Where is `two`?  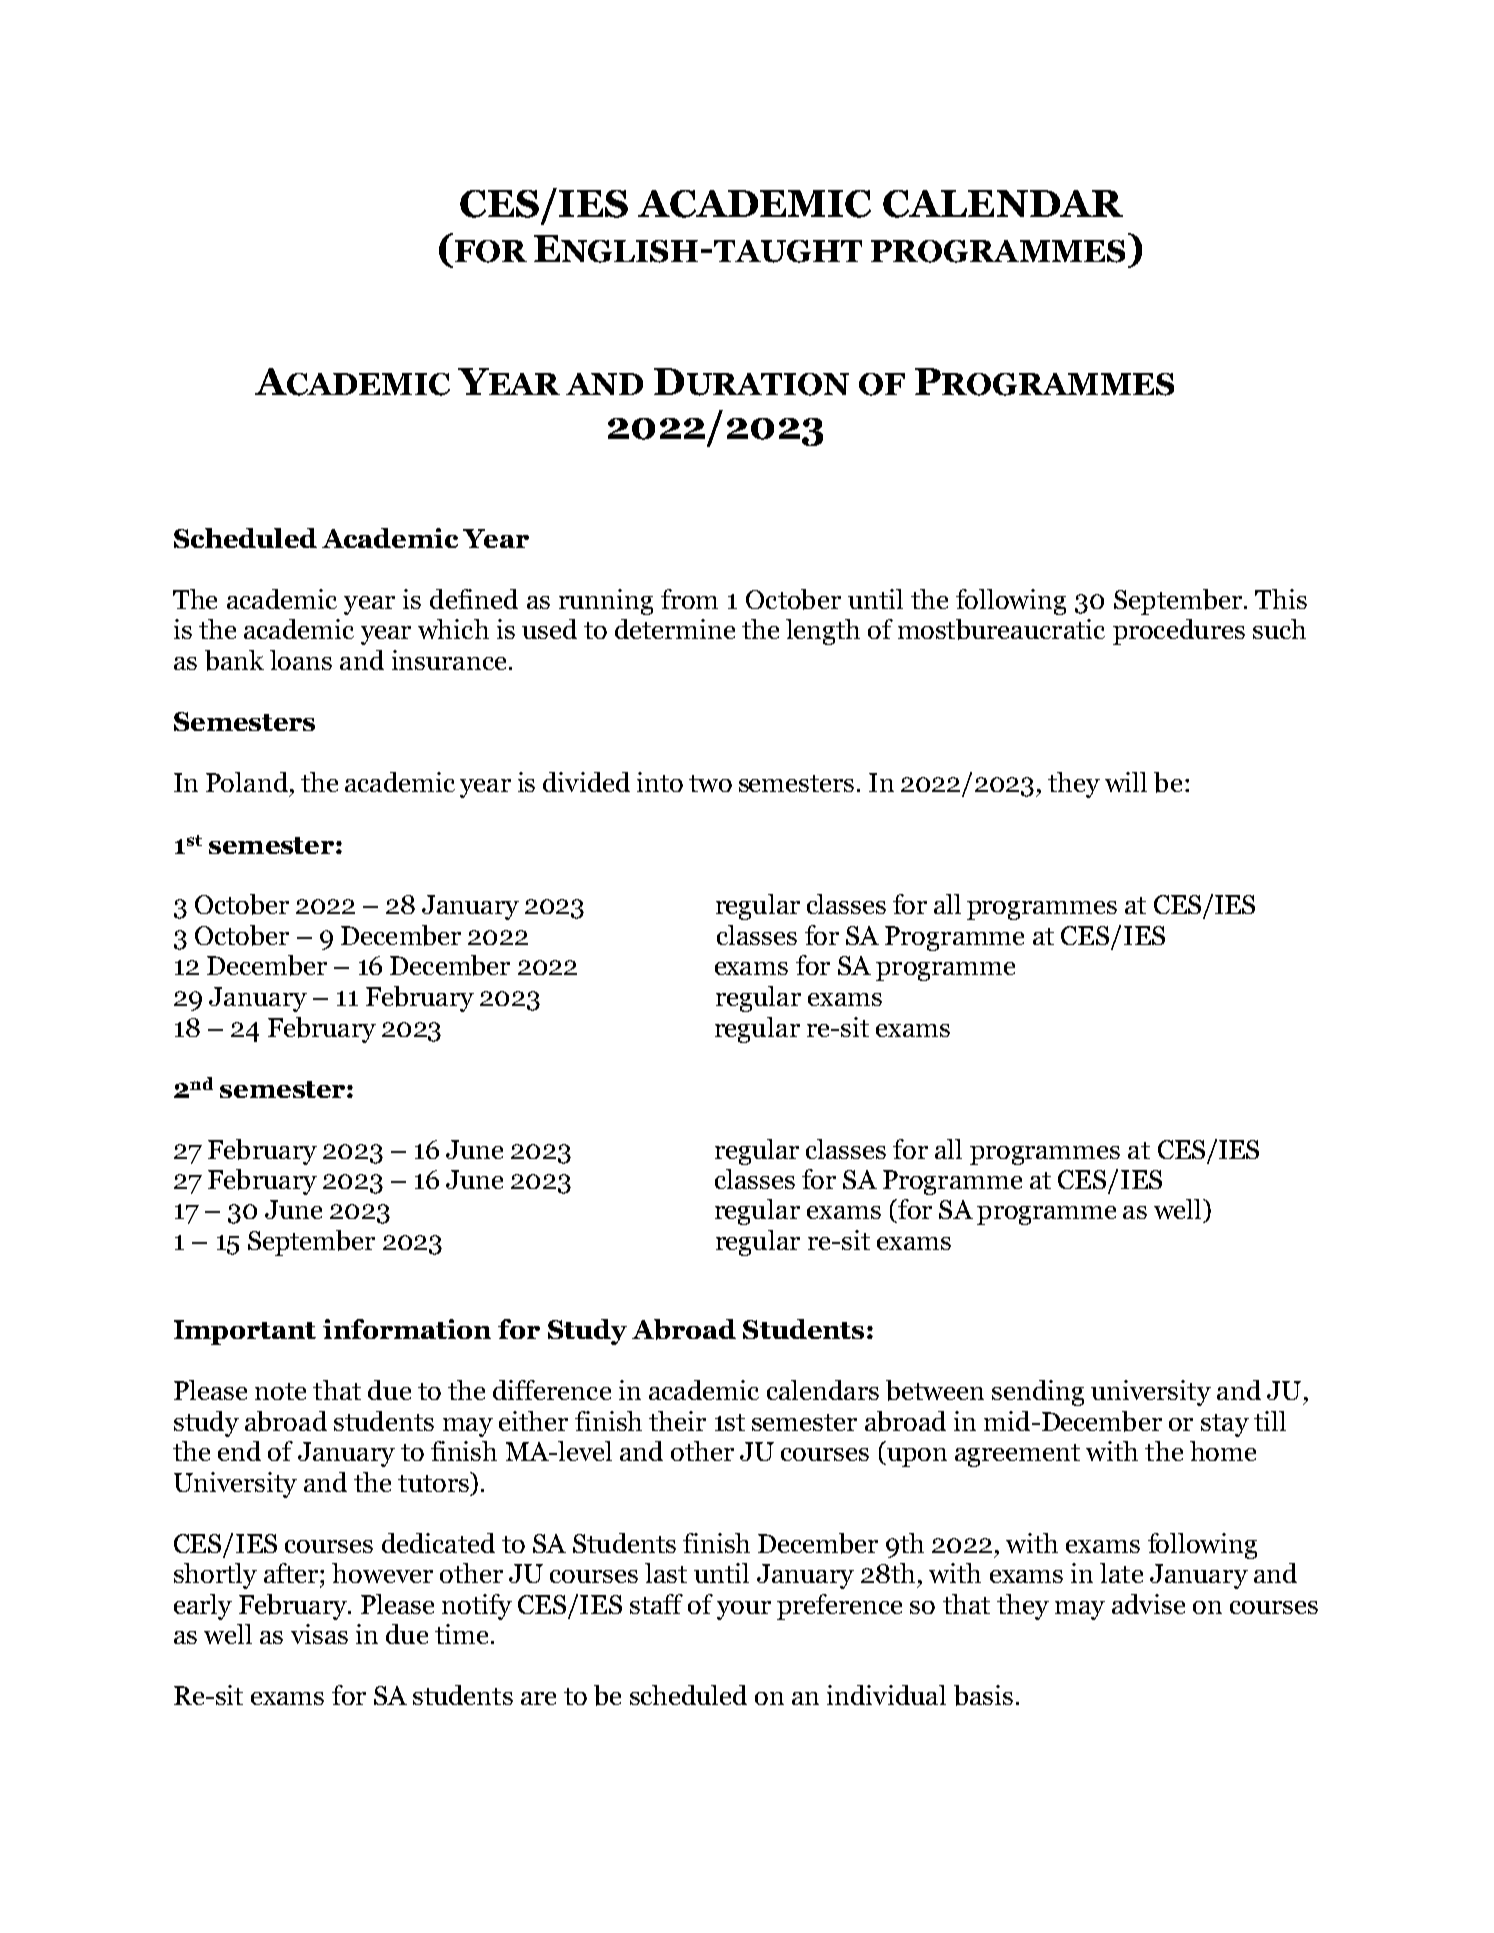 two is located at coordinates (710, 783).
